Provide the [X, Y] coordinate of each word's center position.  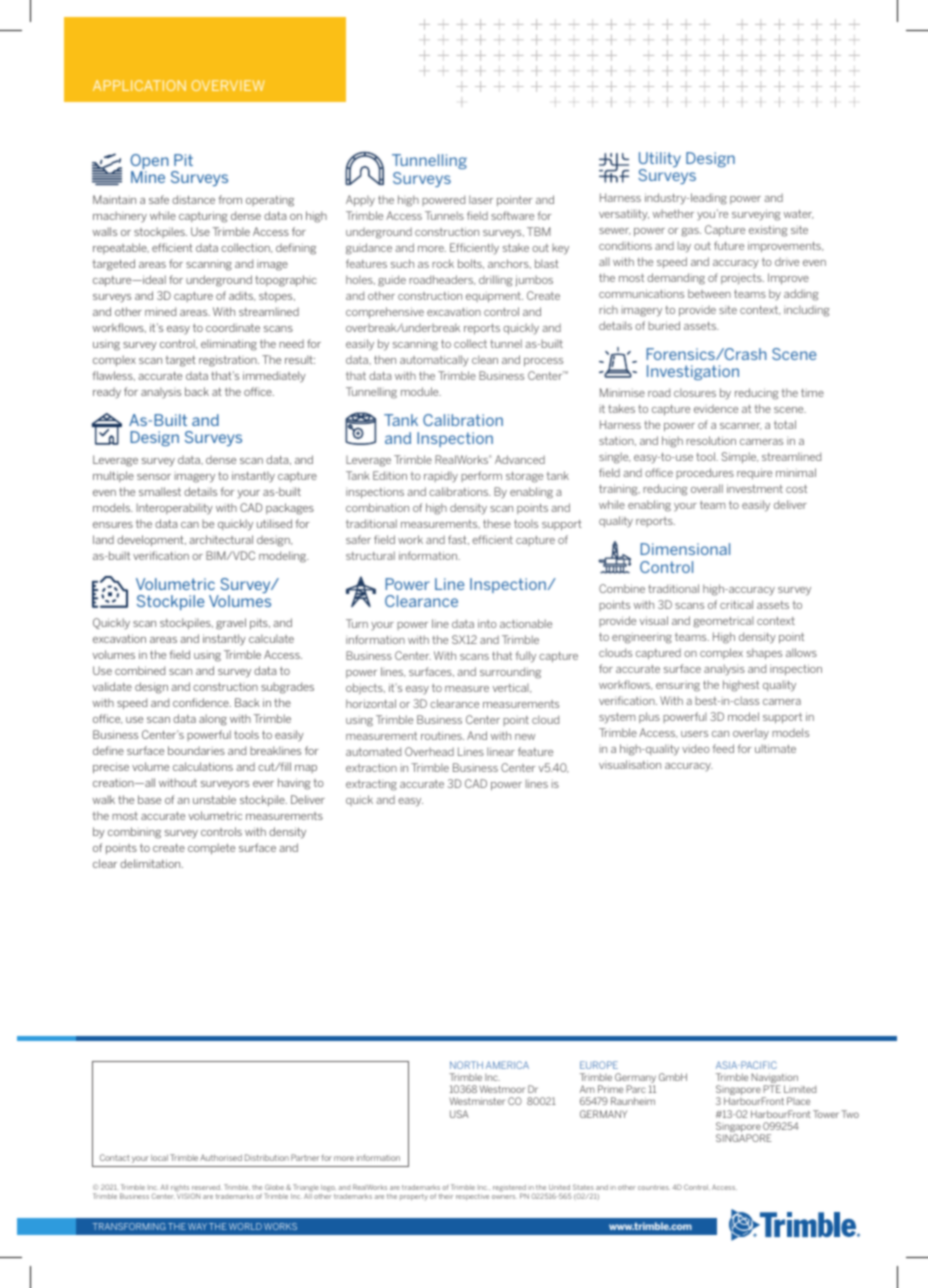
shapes [764, 653]
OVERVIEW [228, 85]
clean [485, 359]
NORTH [466, 1065]
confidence [202, 702]
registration [229, 361]
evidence [716, 408]
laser [481, 199]
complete [211, 849]
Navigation [774, 1079]
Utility [660, 161]
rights [180, 1189]
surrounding [510, 673]
